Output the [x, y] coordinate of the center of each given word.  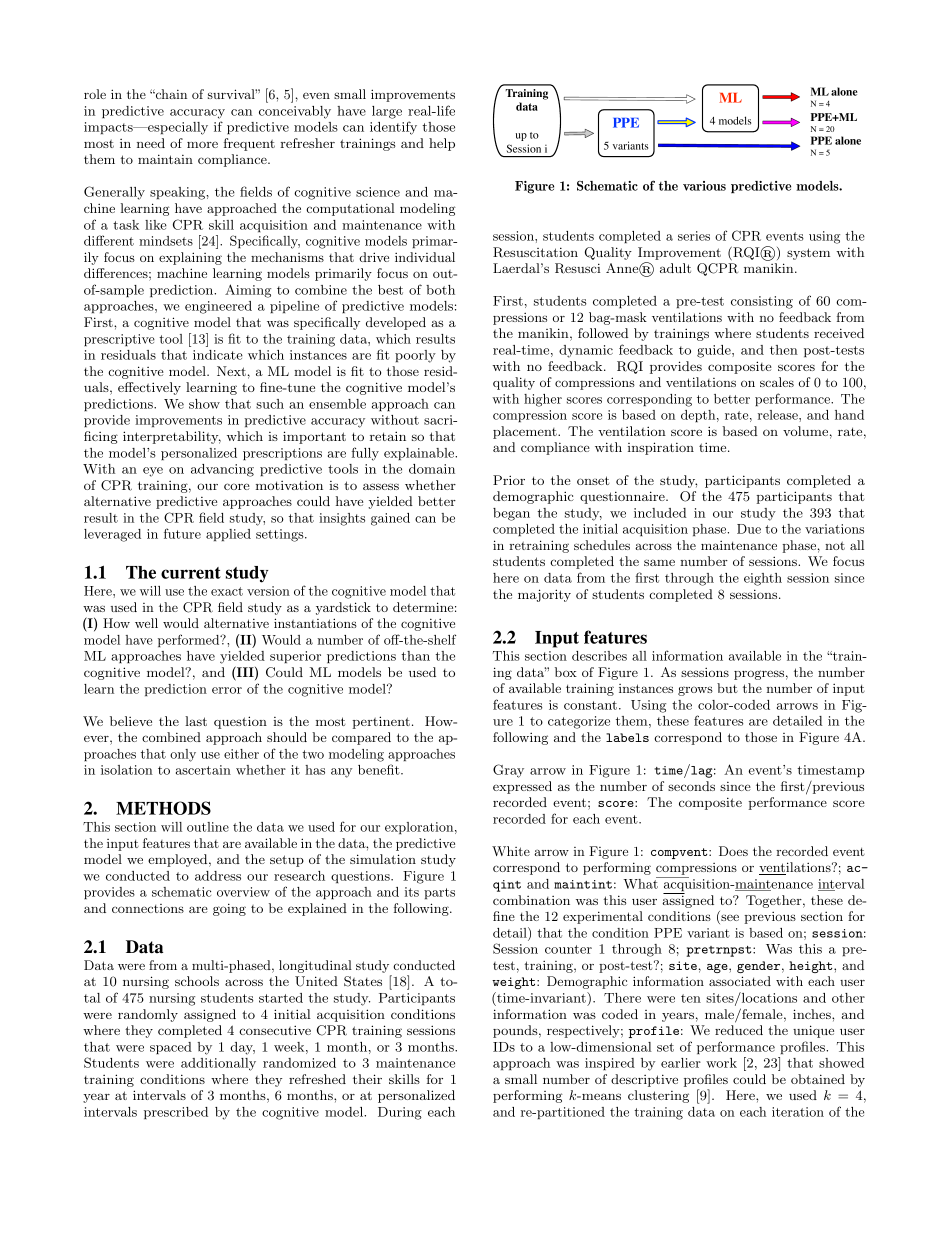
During [400, 1113]
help [442, 144]
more [202, 144]
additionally [218, 1064]
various [704, 186]
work [721, 1063]
